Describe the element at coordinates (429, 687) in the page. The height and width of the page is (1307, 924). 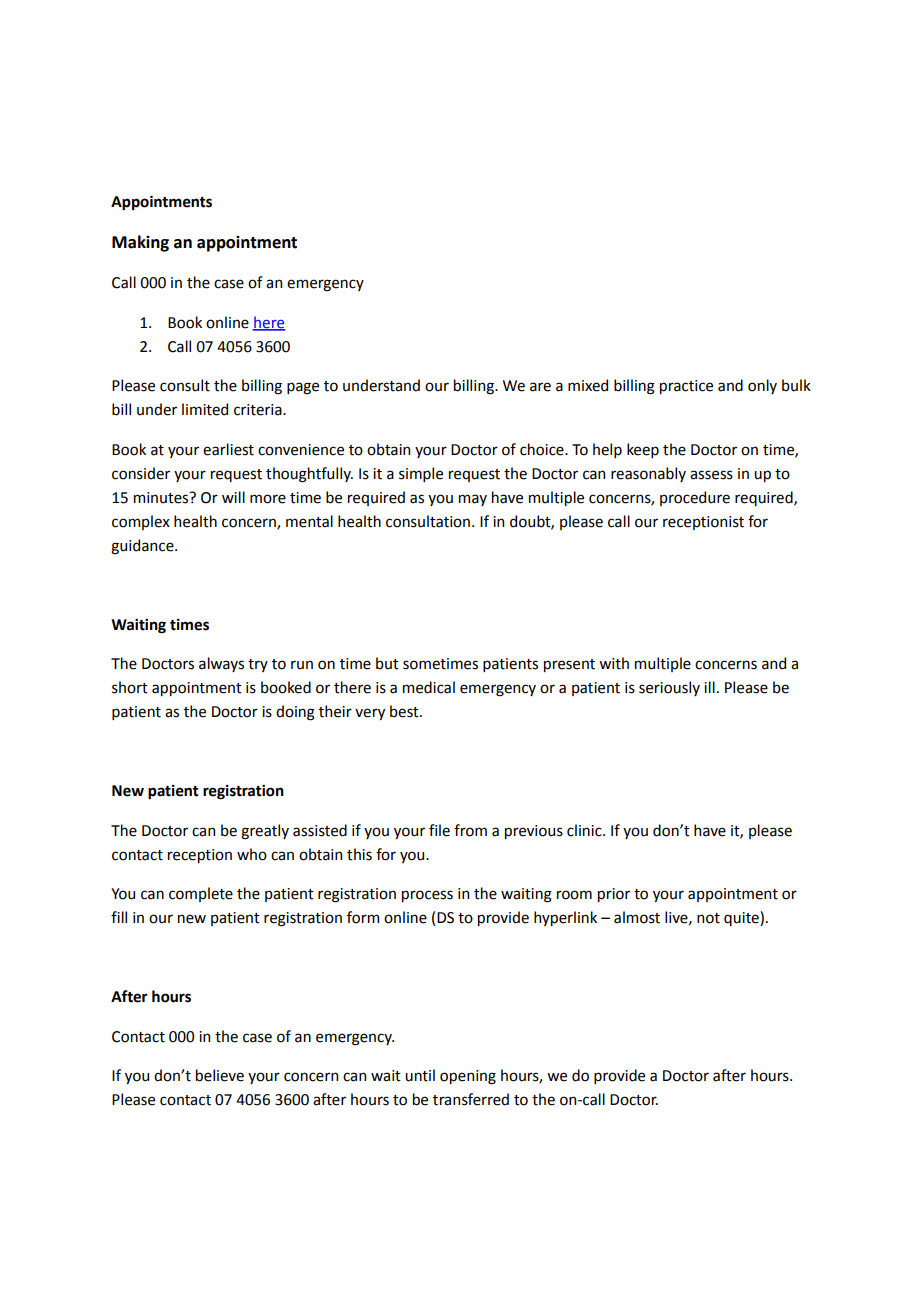
I see `medical` at that location.
